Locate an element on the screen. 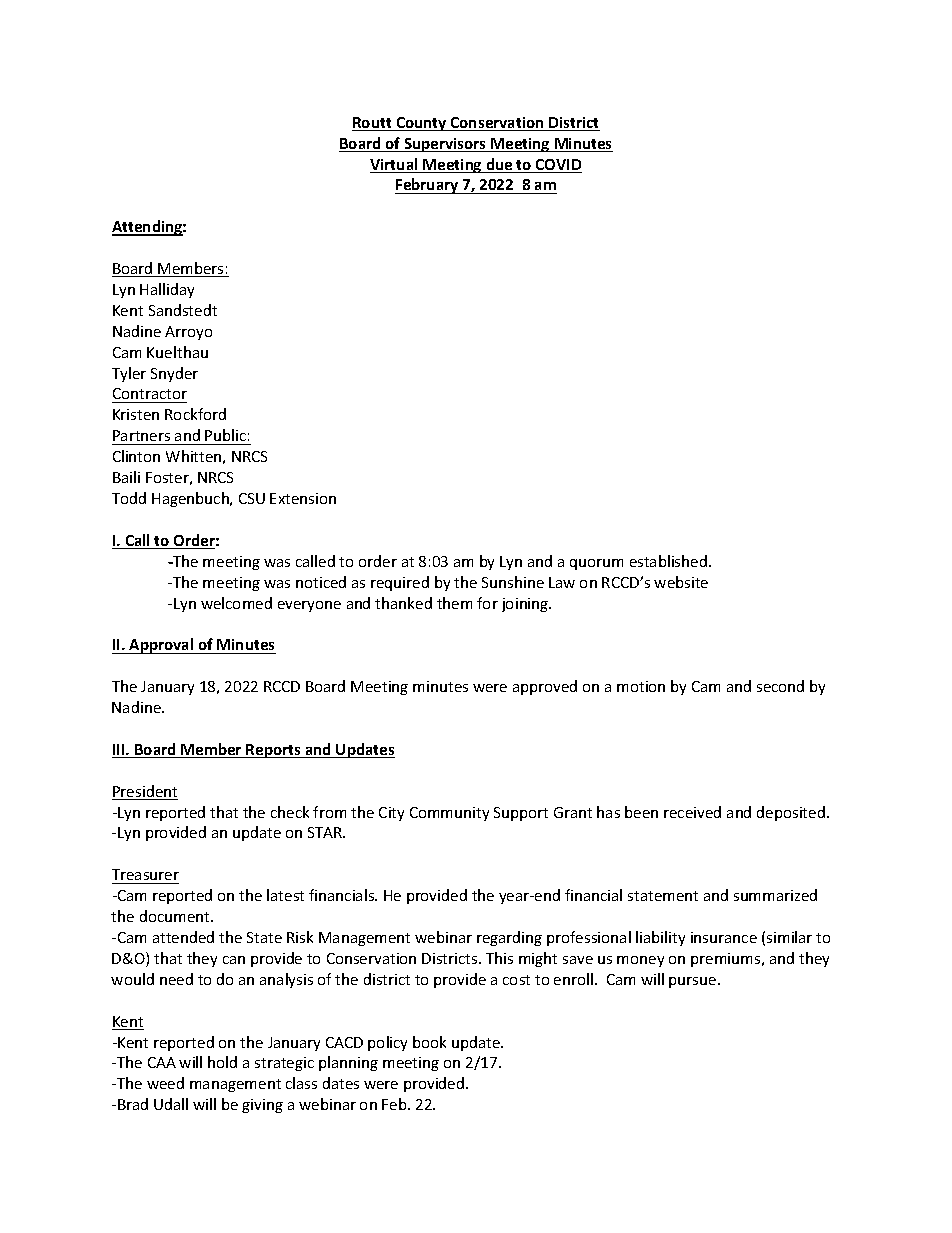 This screenshot has height=1233, width=952. website is located at coordinates (681, 582).
